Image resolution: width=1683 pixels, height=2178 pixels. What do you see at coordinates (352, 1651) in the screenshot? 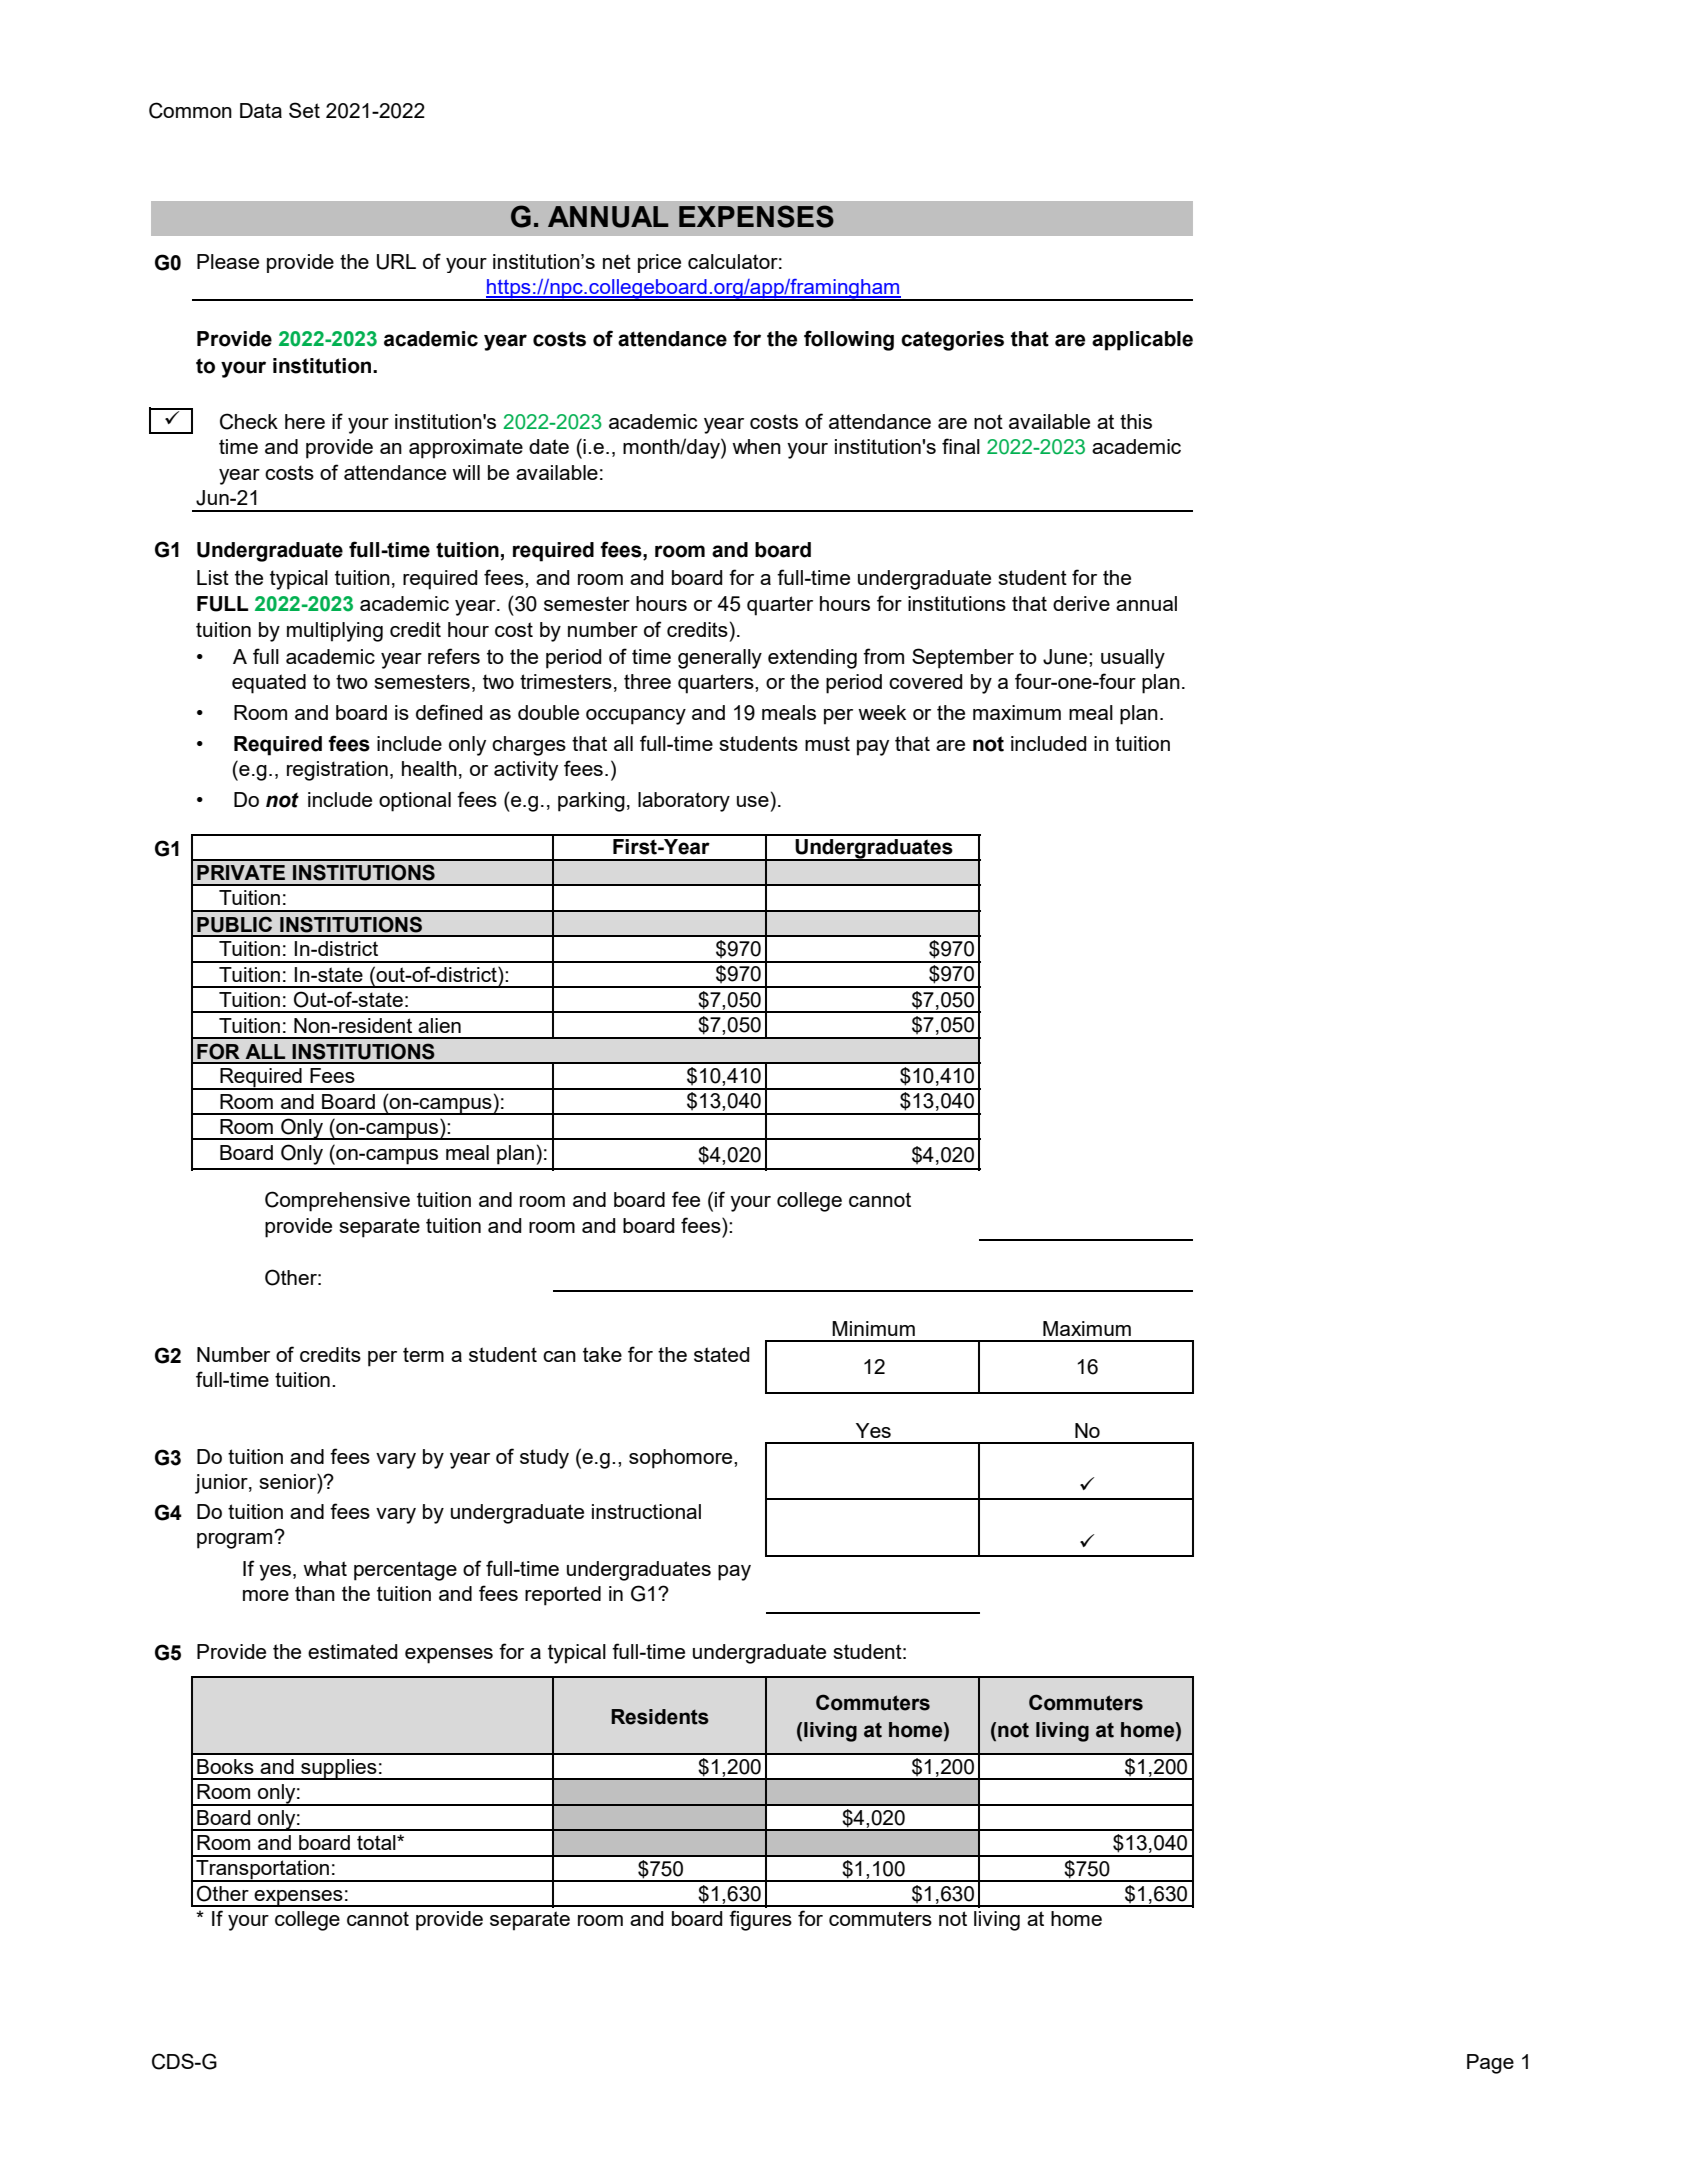
I see `estimated` at bounding box center [352, 1651].
